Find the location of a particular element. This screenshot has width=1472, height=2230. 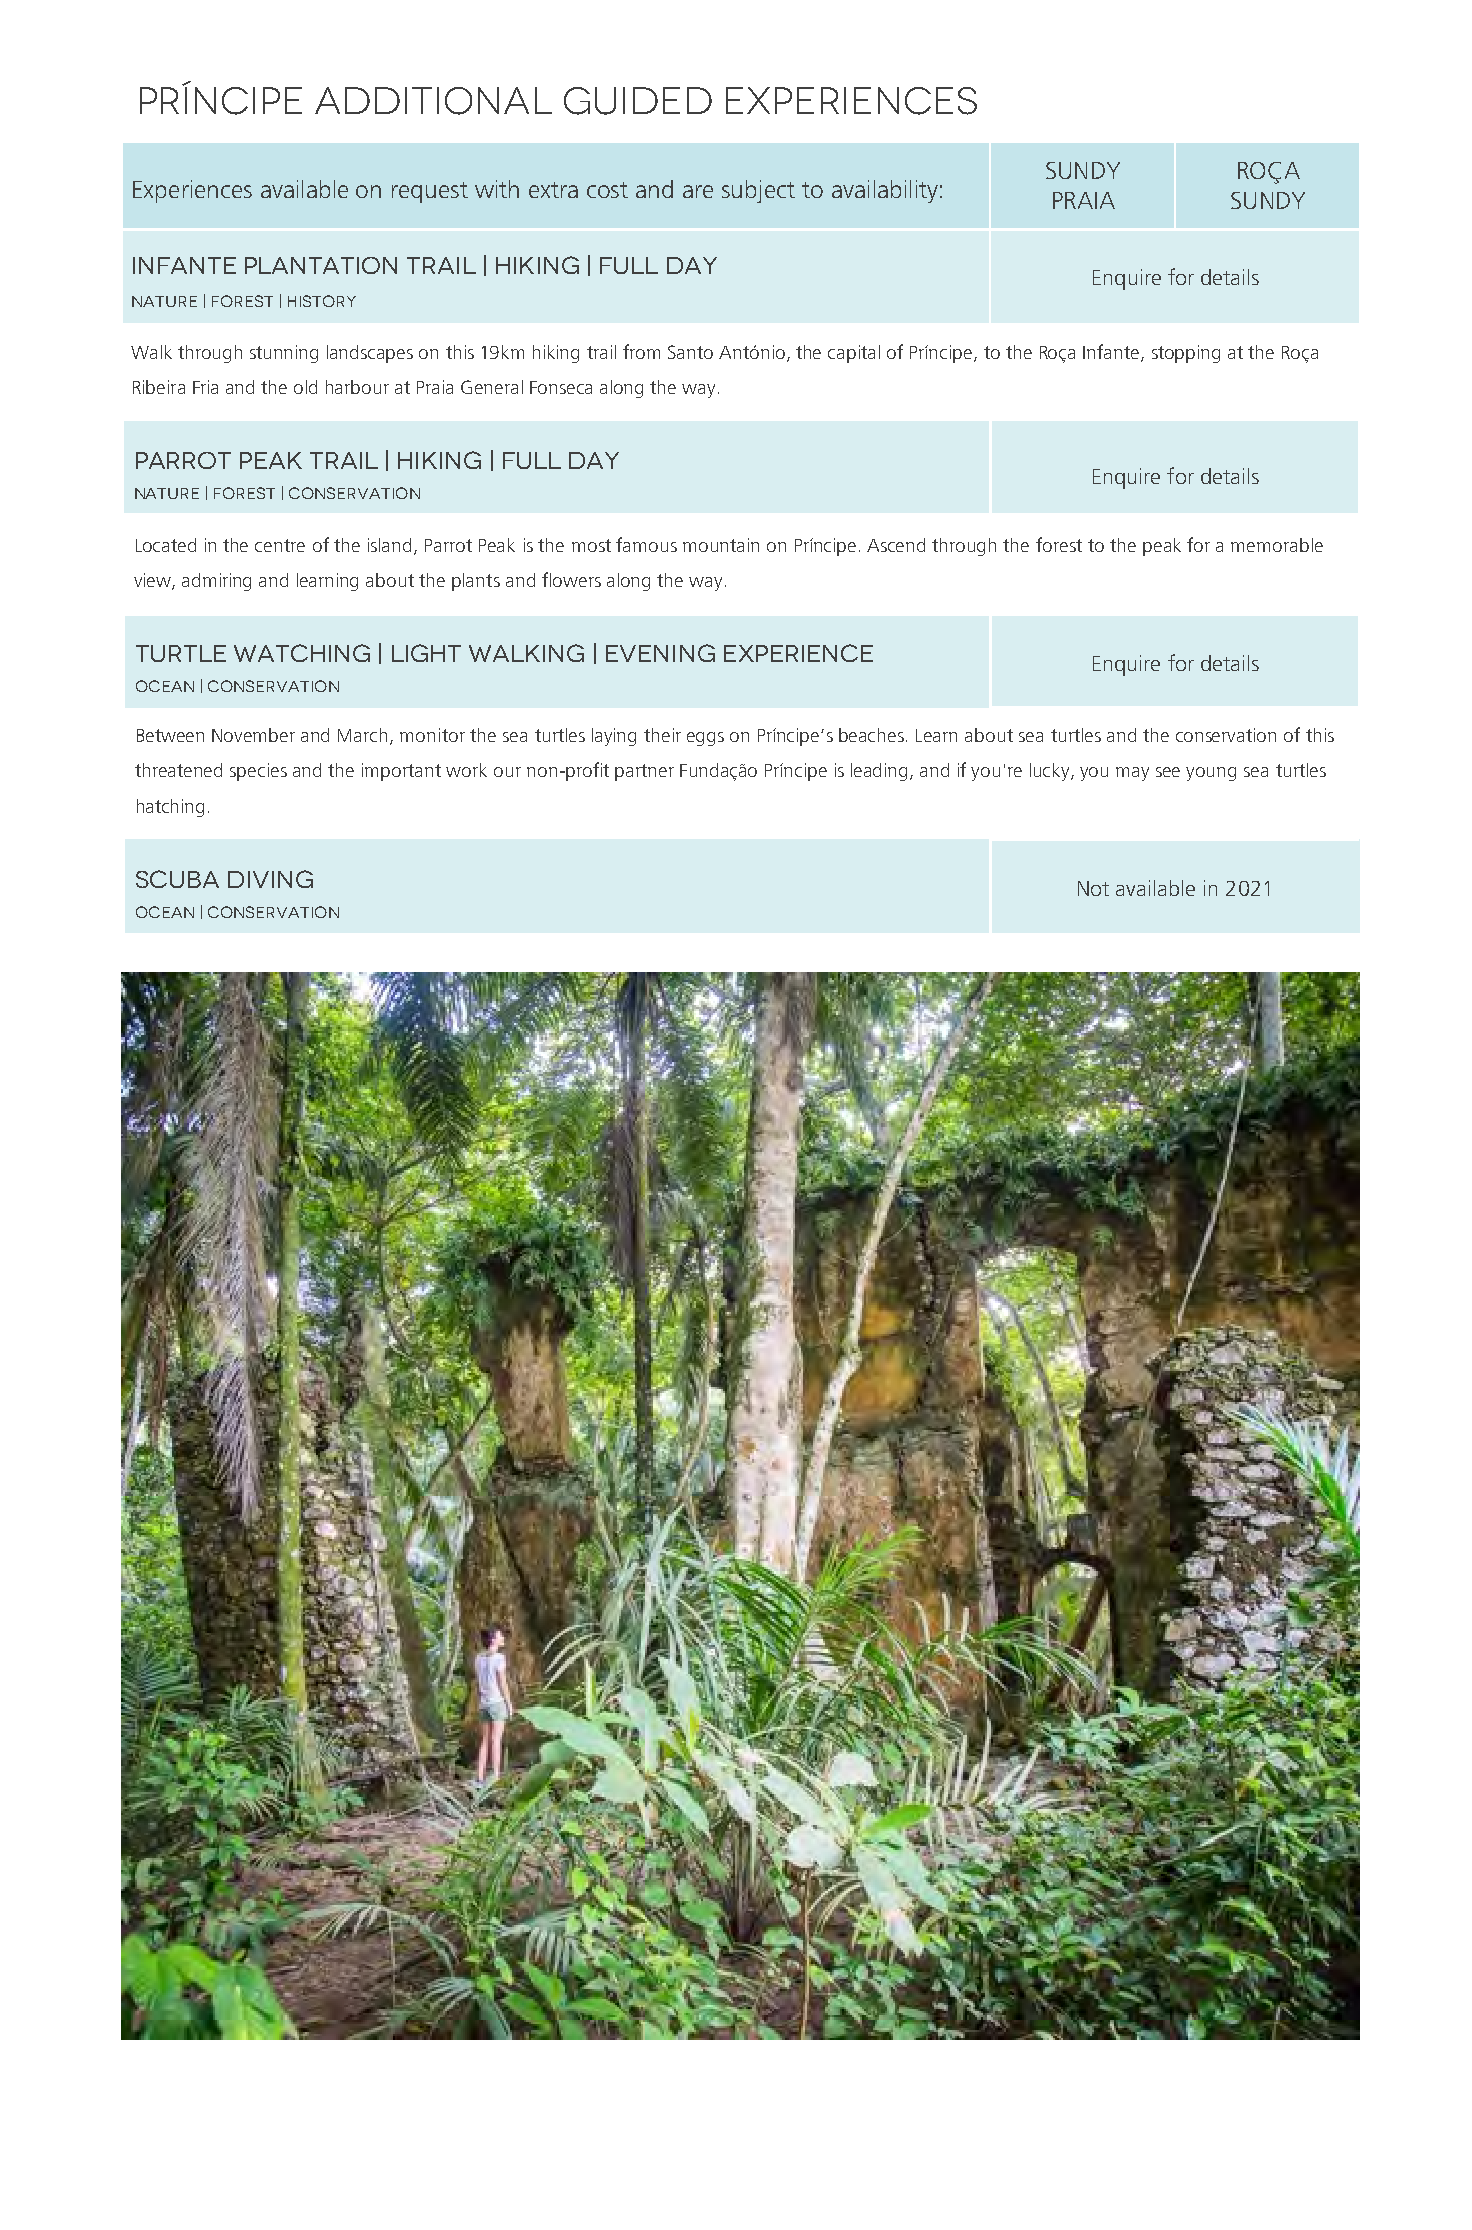

Evening is located at coordinates (660, 653).
